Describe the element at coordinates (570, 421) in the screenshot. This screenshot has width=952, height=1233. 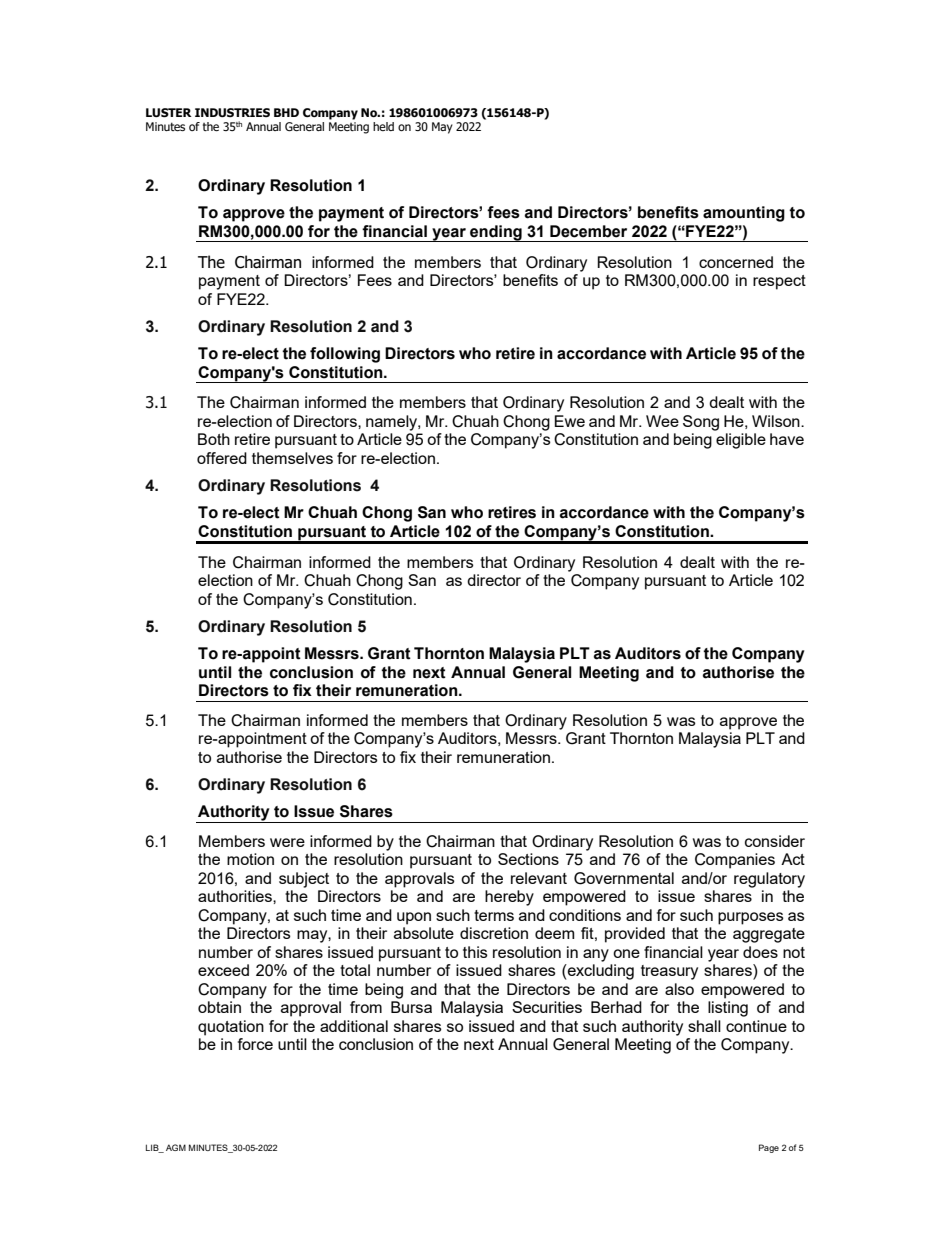
I see `Ewe` at that location.
